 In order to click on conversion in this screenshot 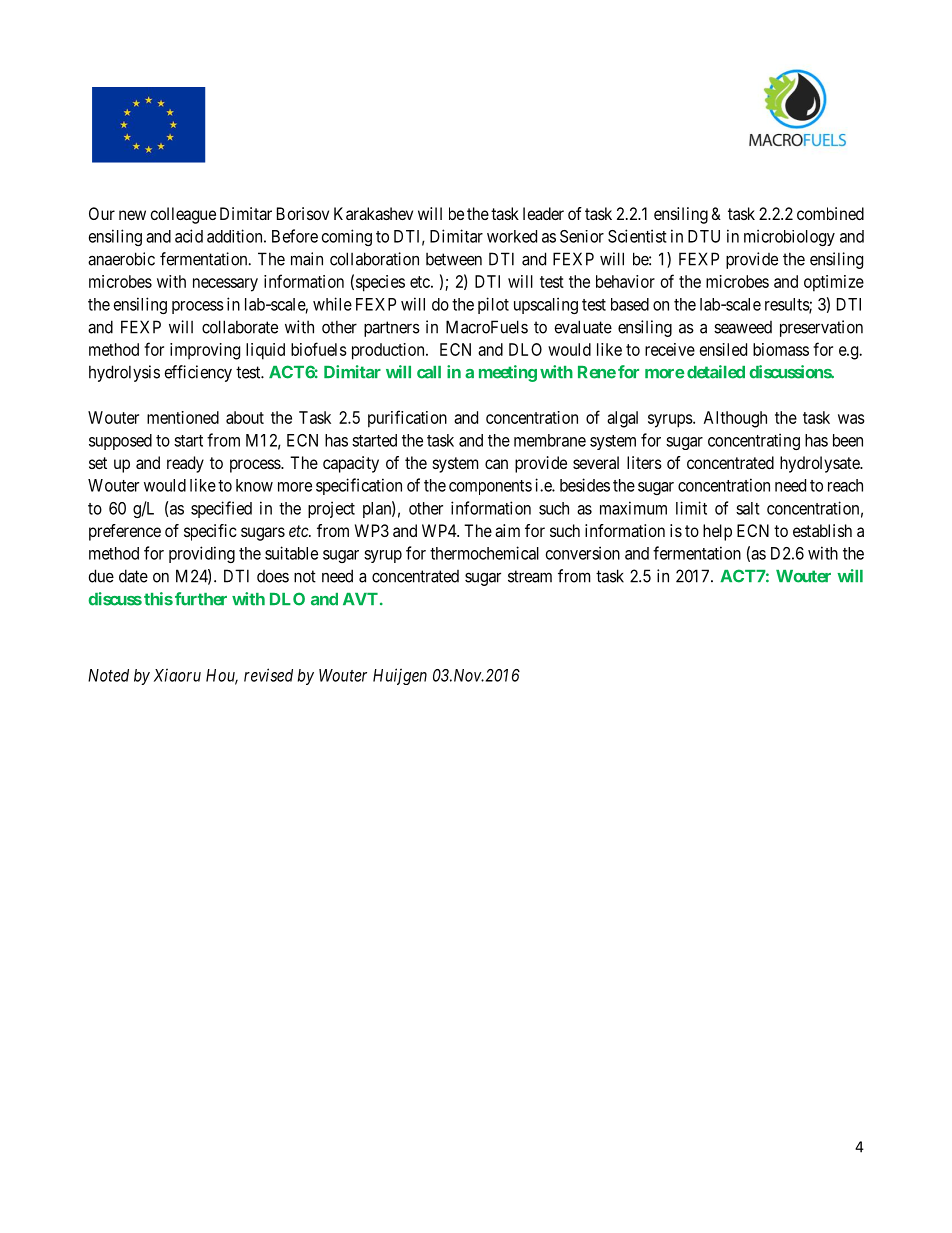, I will do `click(583, 553)`.
